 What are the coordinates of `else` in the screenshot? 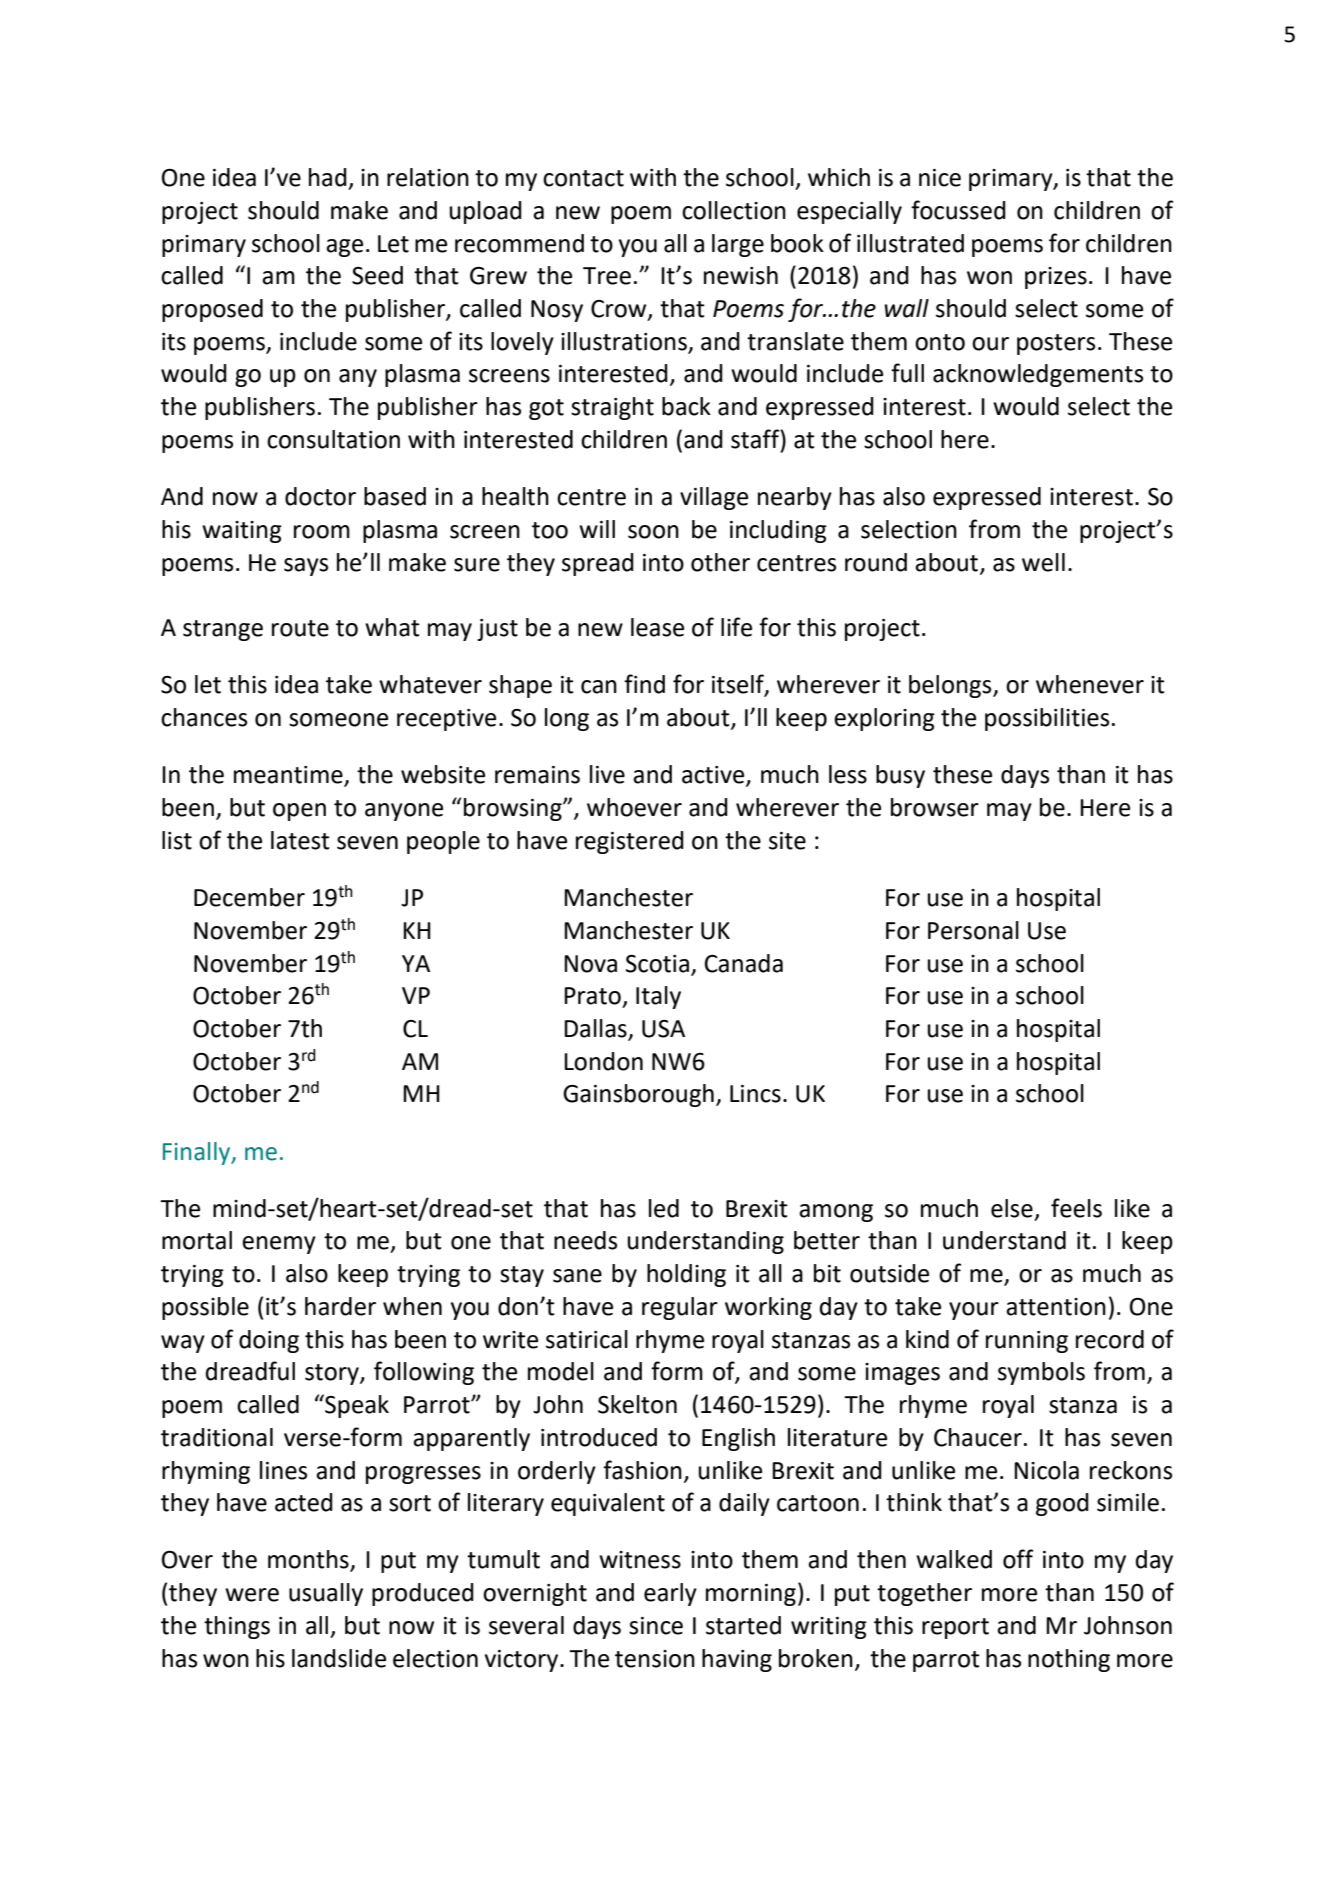 It's located at (1012, 1208).
